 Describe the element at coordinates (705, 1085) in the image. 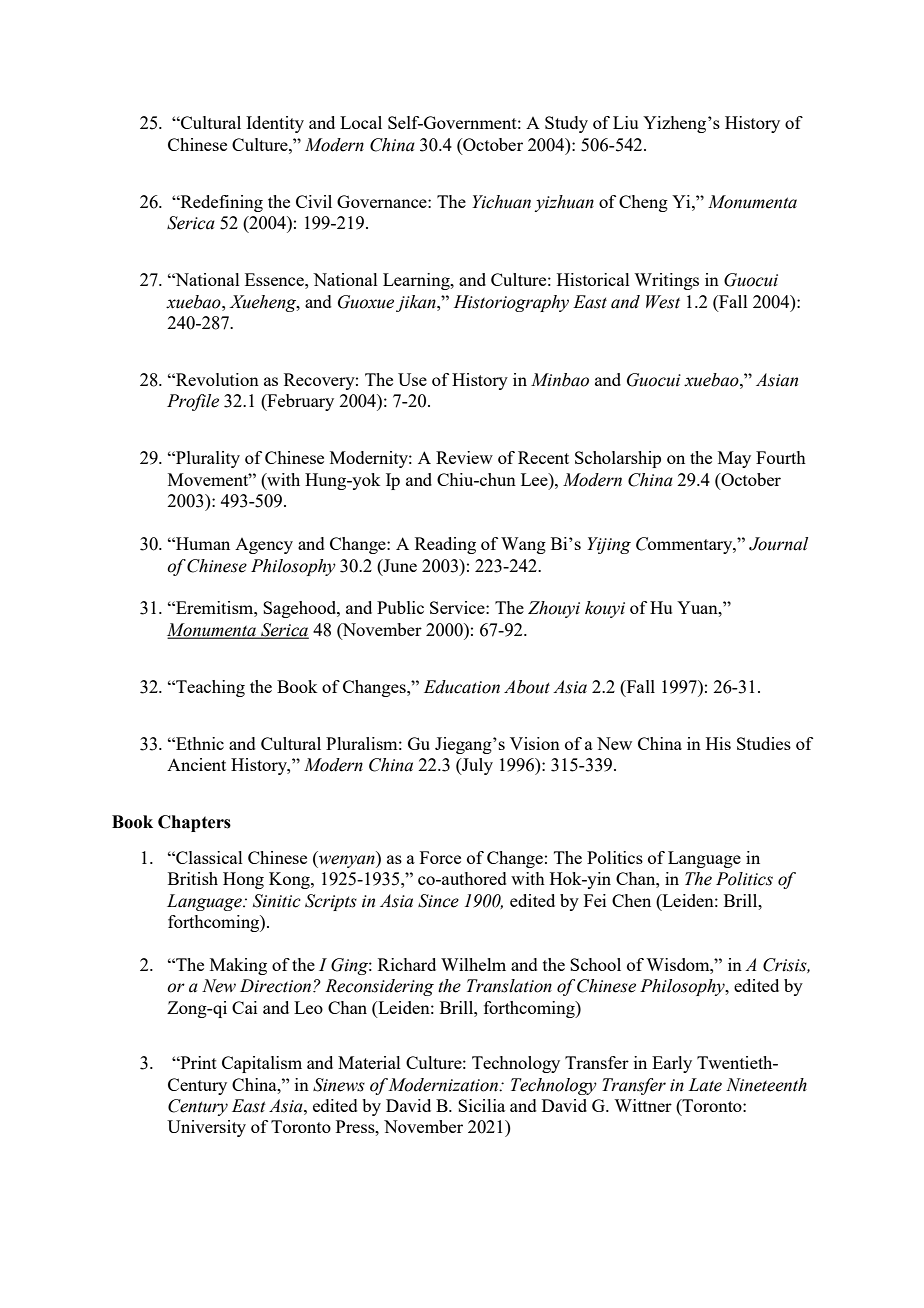

I see `Late` at that location.
